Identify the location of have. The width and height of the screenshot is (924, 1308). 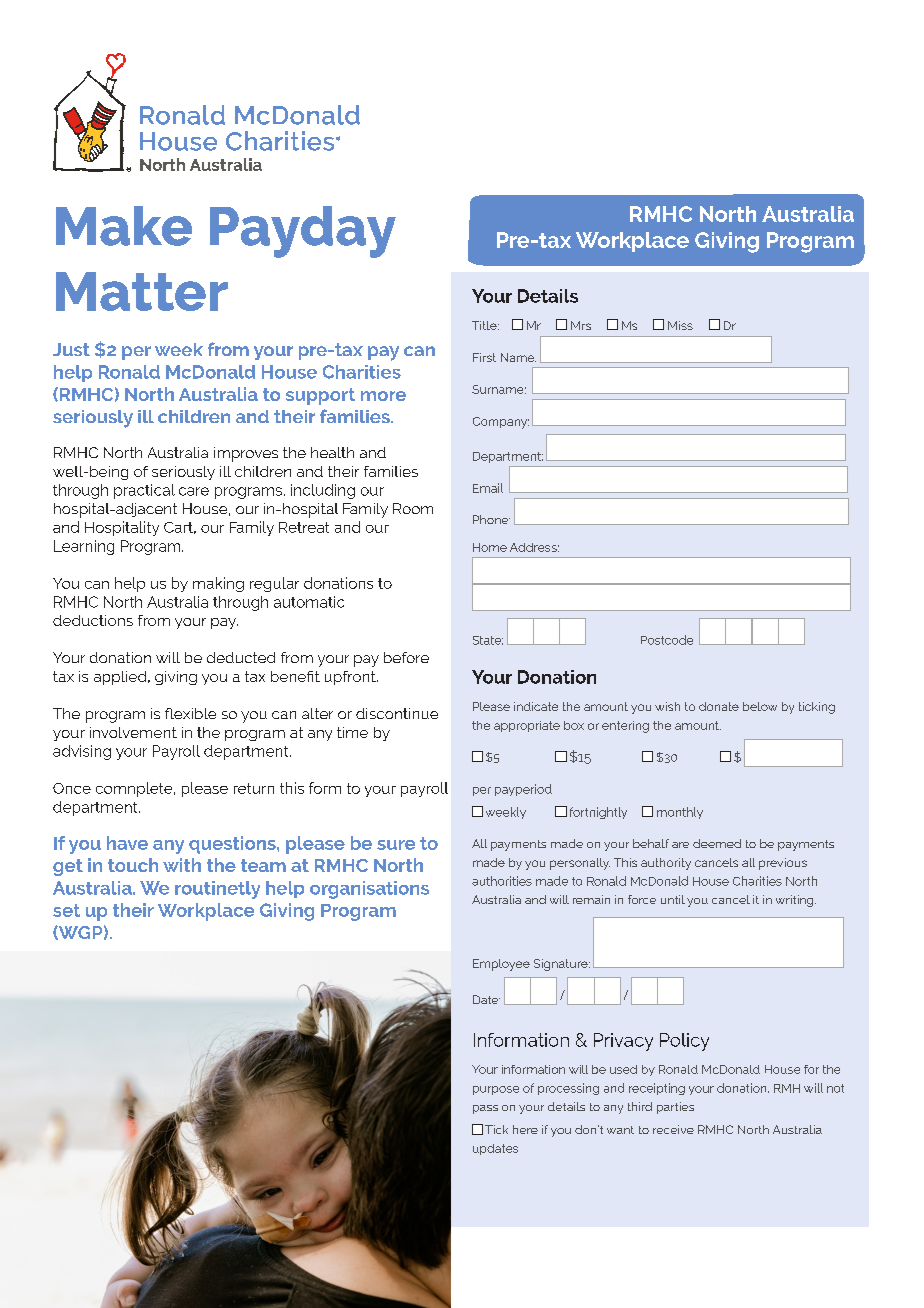
(127, 843).
